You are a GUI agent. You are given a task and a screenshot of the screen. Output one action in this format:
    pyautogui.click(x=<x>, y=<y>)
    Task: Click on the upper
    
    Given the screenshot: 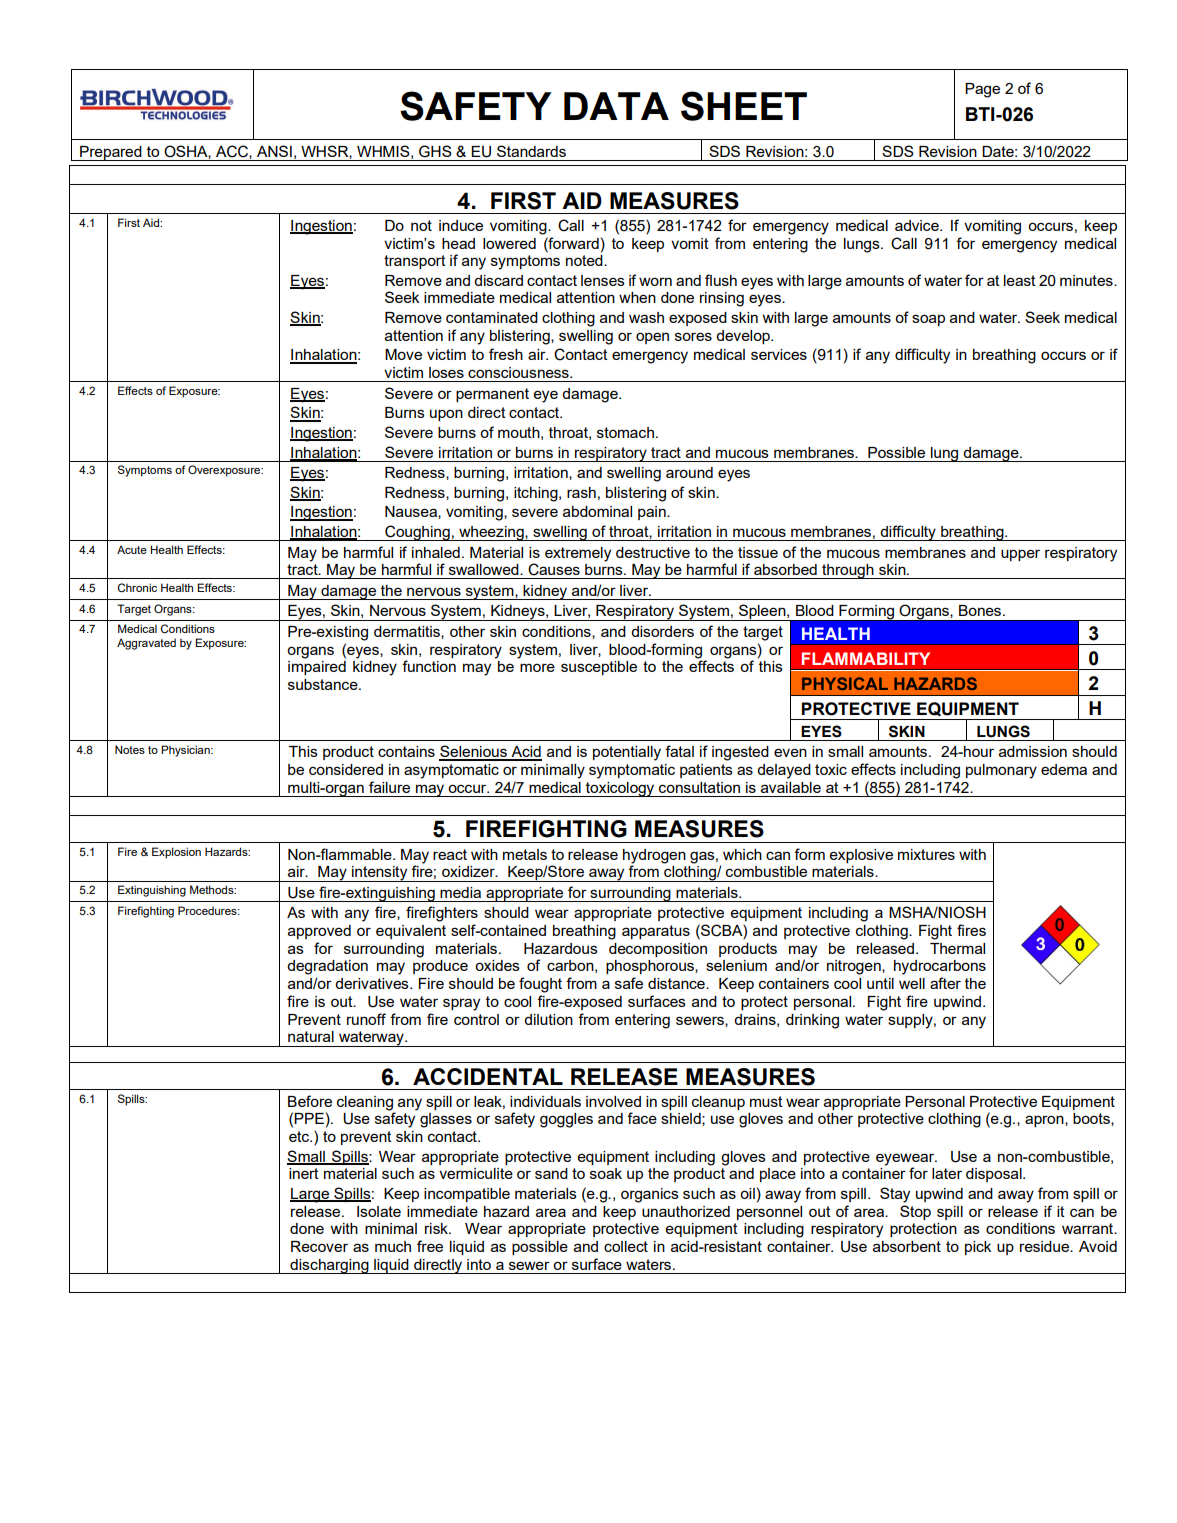 What is the action you would take?
    pyautogui.click(x=1020, y=555)
